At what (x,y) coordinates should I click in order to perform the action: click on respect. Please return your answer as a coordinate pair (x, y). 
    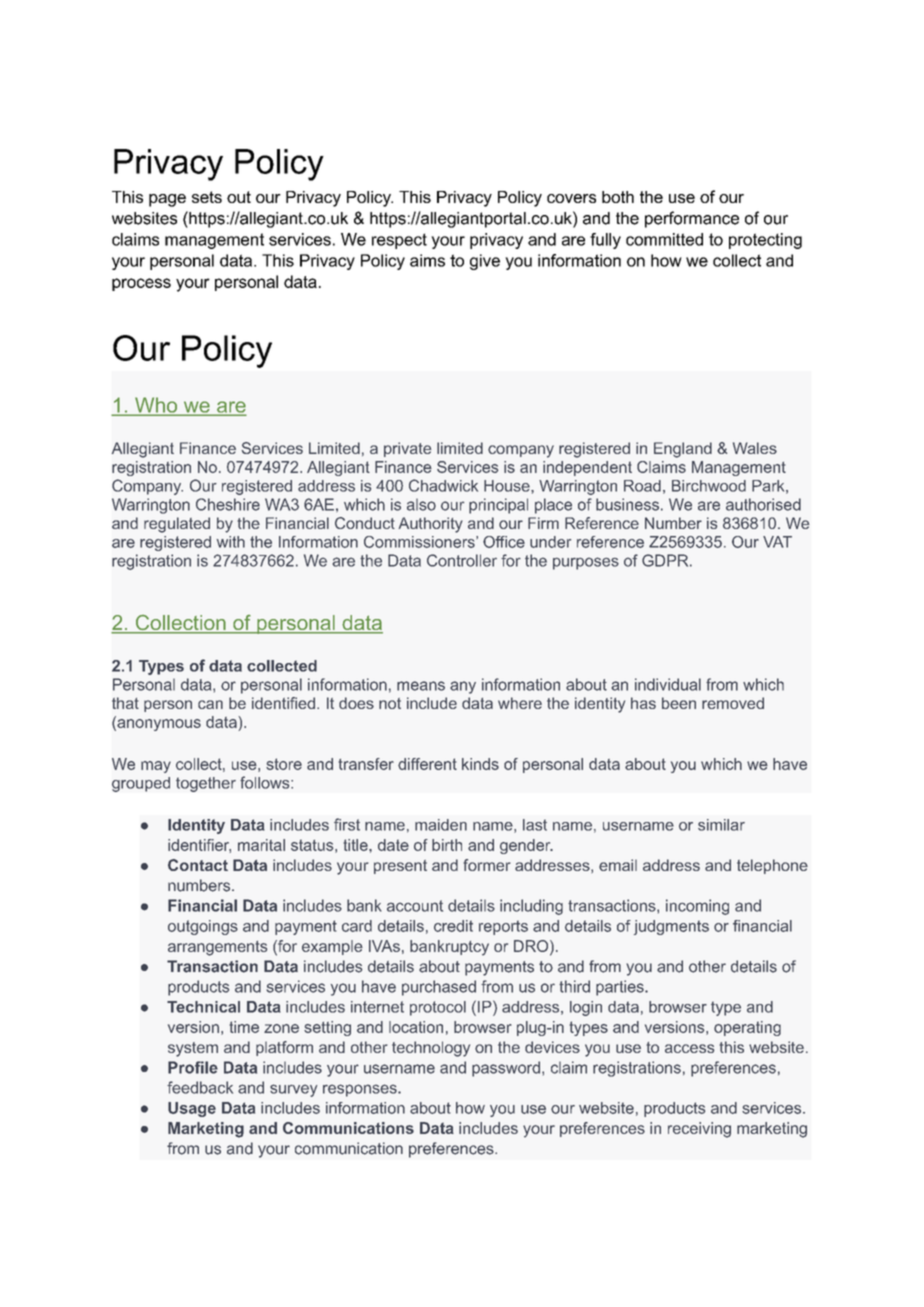
    Looking at the image, I should click on (399, 241).
